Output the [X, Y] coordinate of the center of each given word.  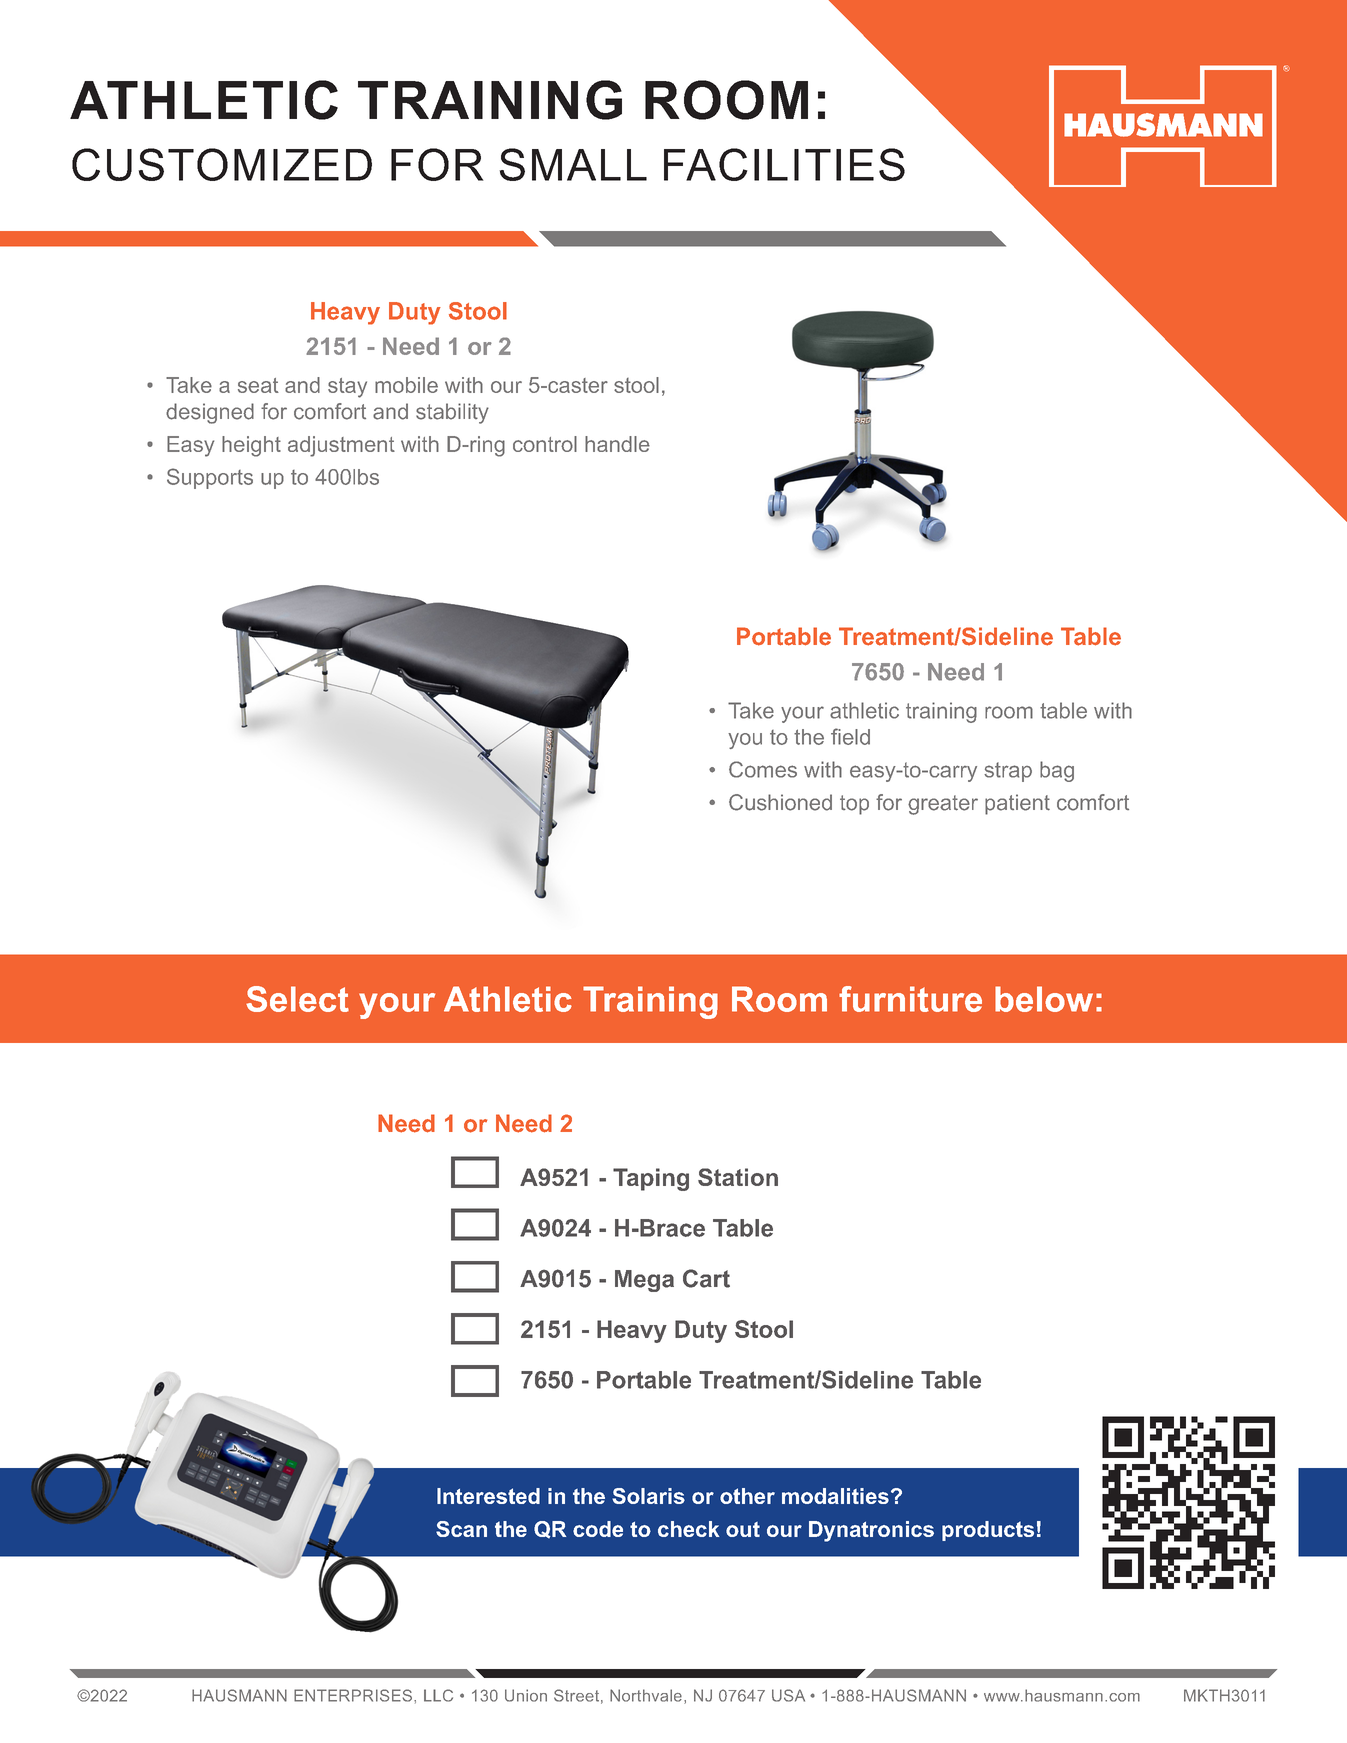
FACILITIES [784, 164]
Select [297, 999]
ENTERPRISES [353, 1695]
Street [576, 1695]
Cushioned [780, 802]
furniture [910, 999]
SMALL [573, 164]
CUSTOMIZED [222, 164]
